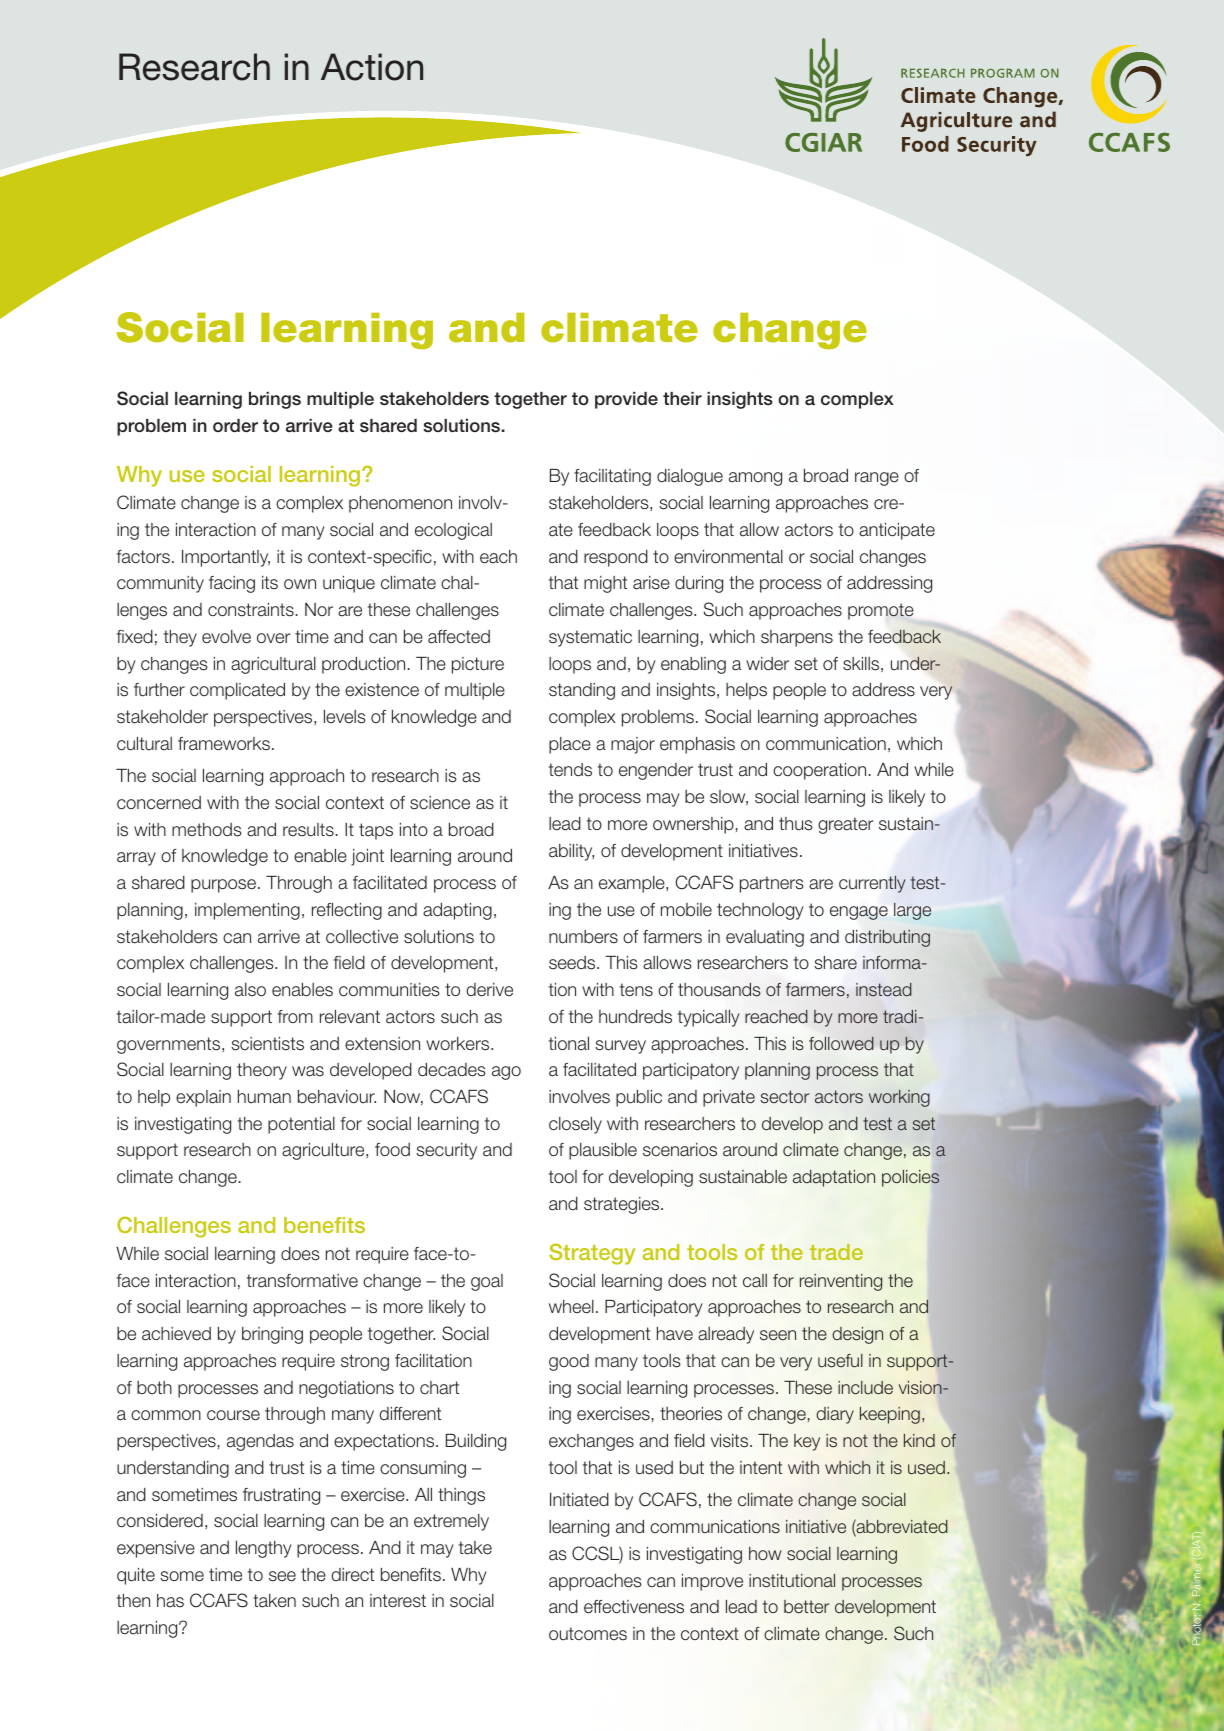 The width and height of the screenshot is (1224, 1731). What do you see at coordinates (841, 1043) in the screenshot?
I see `followed` at bounding box center [841, 1043].
